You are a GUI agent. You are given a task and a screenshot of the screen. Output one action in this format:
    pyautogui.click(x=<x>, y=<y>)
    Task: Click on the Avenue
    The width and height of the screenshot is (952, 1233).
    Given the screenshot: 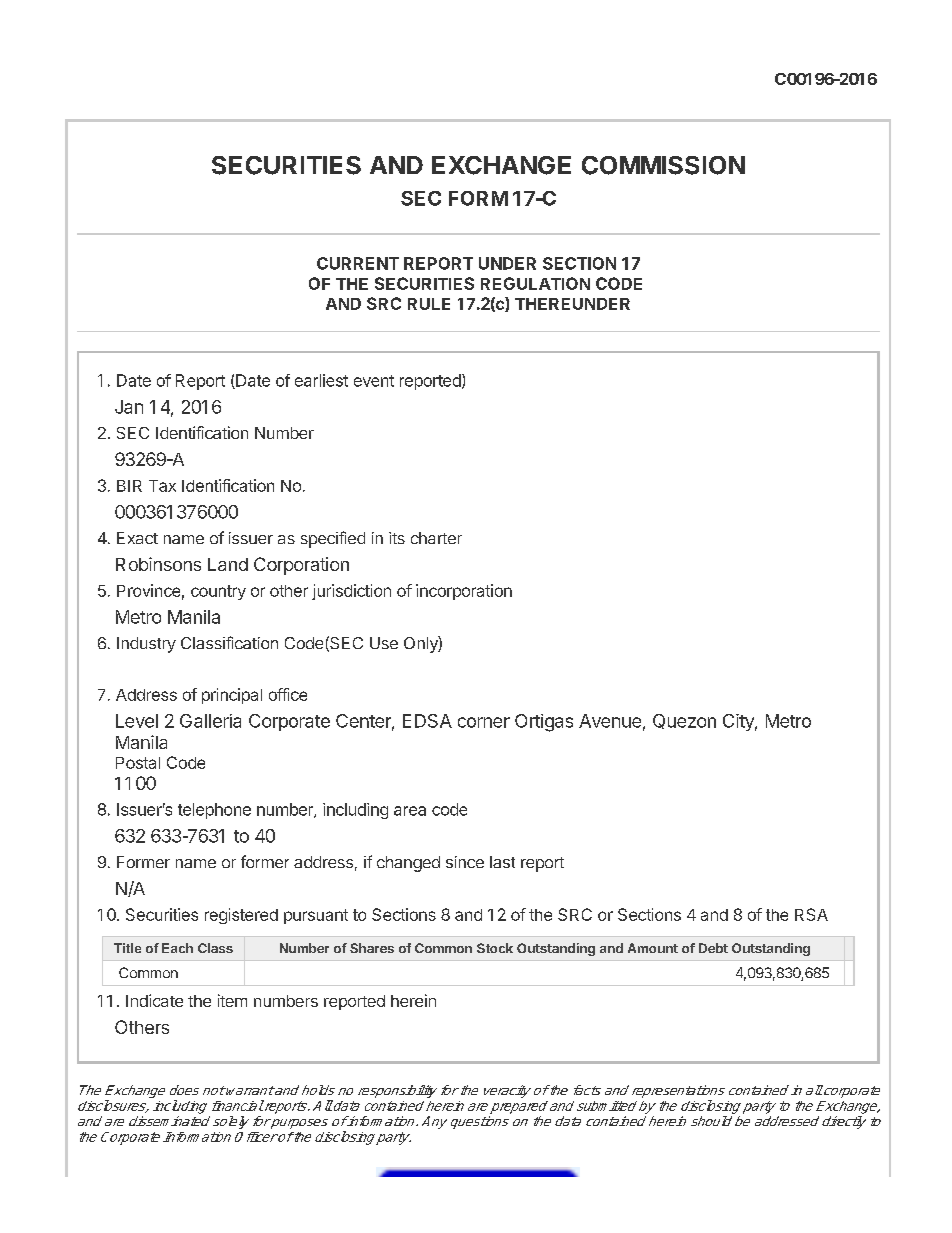 What is the action you would take?
    pyautogui.click(x=610, y=721)
